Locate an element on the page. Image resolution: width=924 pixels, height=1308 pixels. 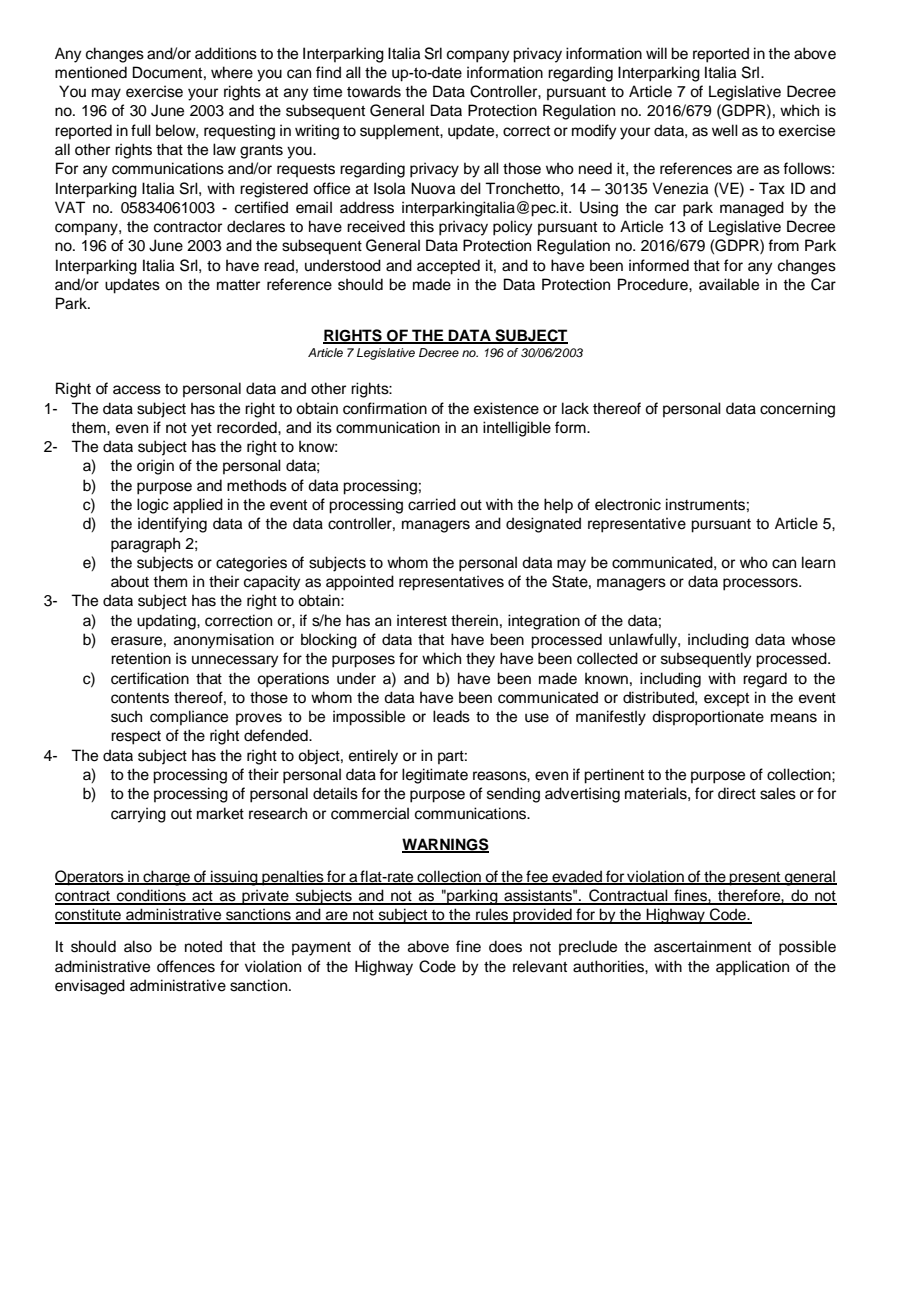
carried is located at coordinates (432, 504).
